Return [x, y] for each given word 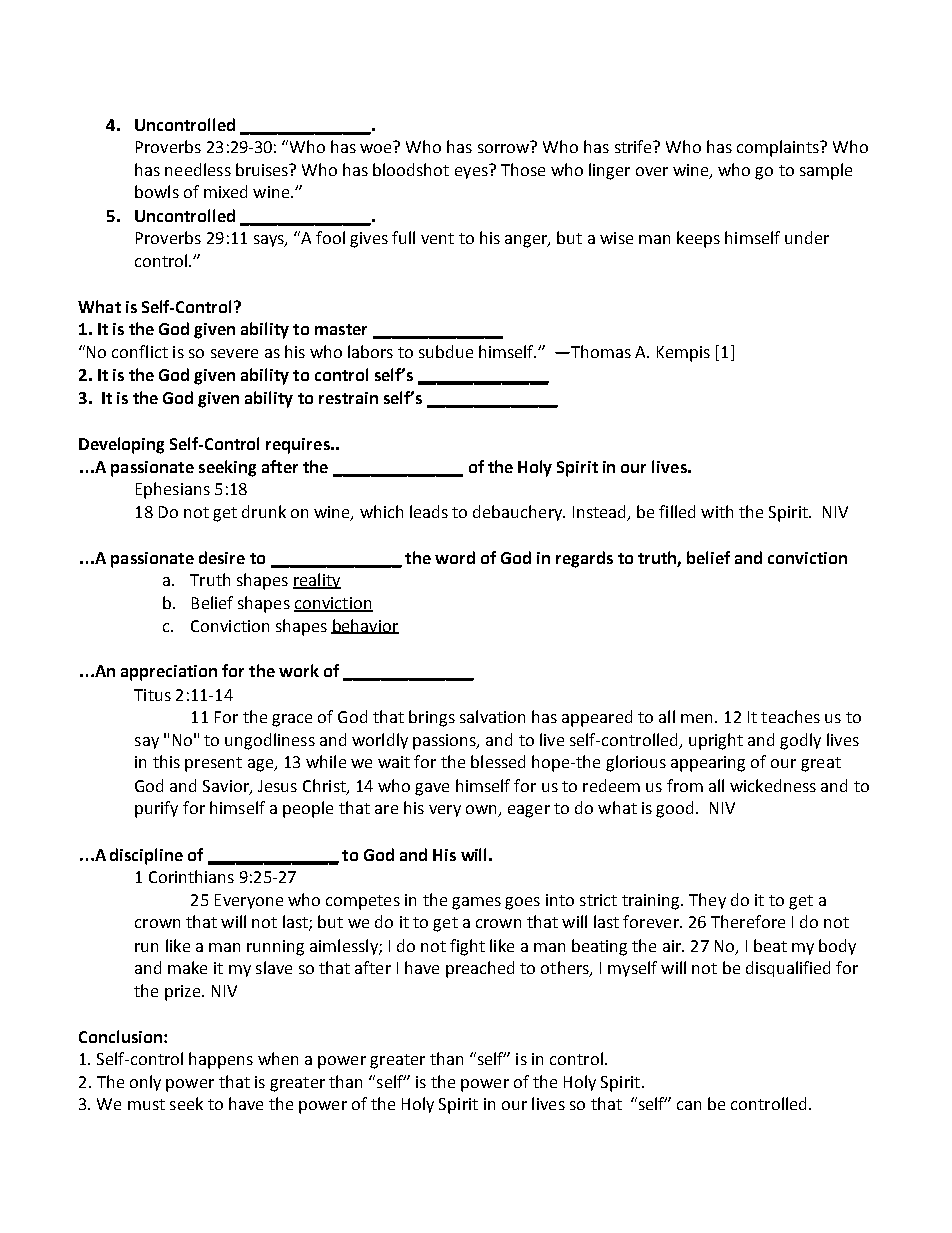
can [689, 1105]
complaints [779, 148]
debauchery [519, 513]
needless [198, 169]
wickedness [773, 785]
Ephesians [173, 490]
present [213, 764]
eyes [471, 173]
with [717, 511]
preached [480, 969]
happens [221, 1060]
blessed [498, 761]
